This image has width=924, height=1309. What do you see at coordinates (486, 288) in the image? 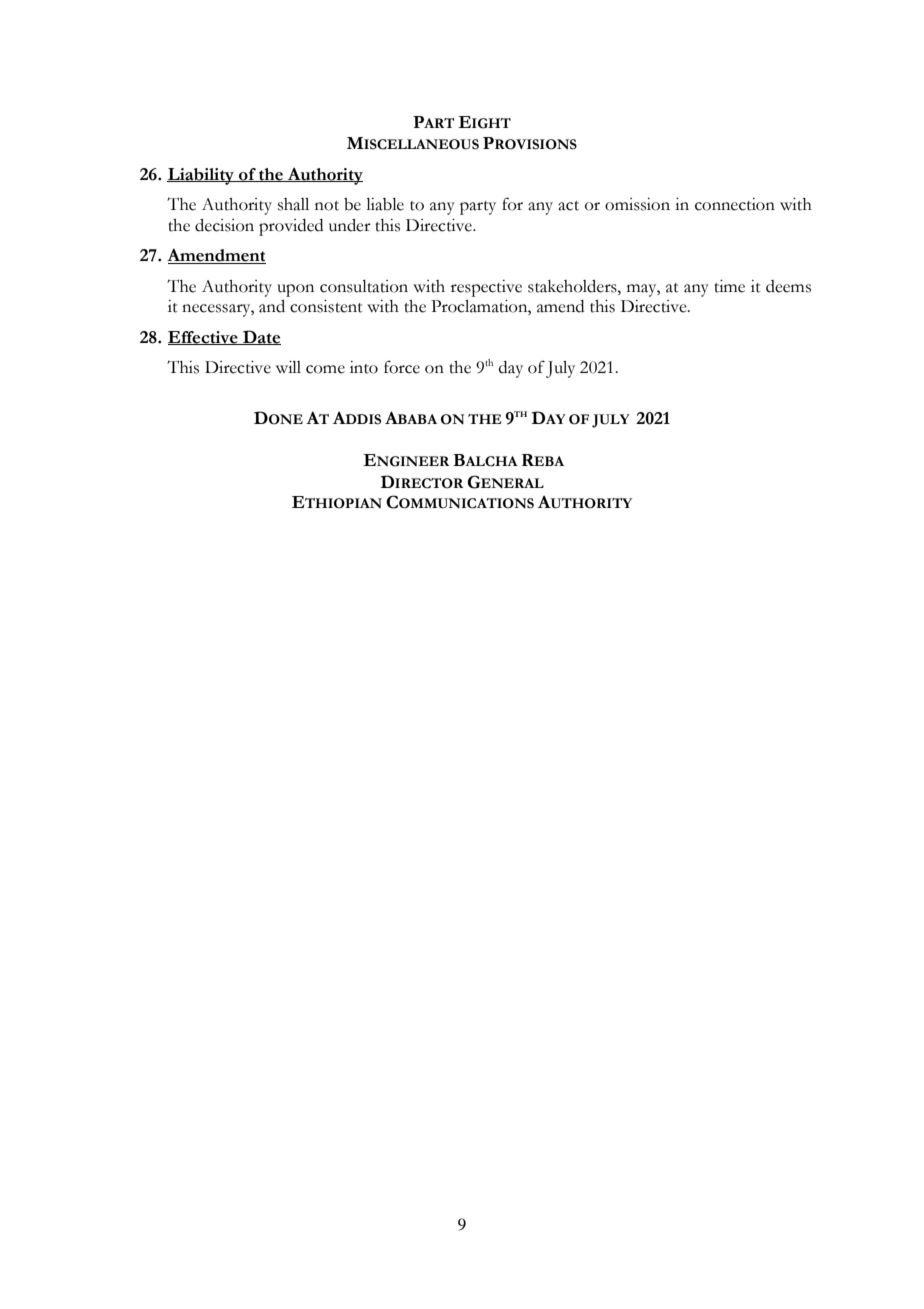
I see `respective` at bounding box center [486, 288].
